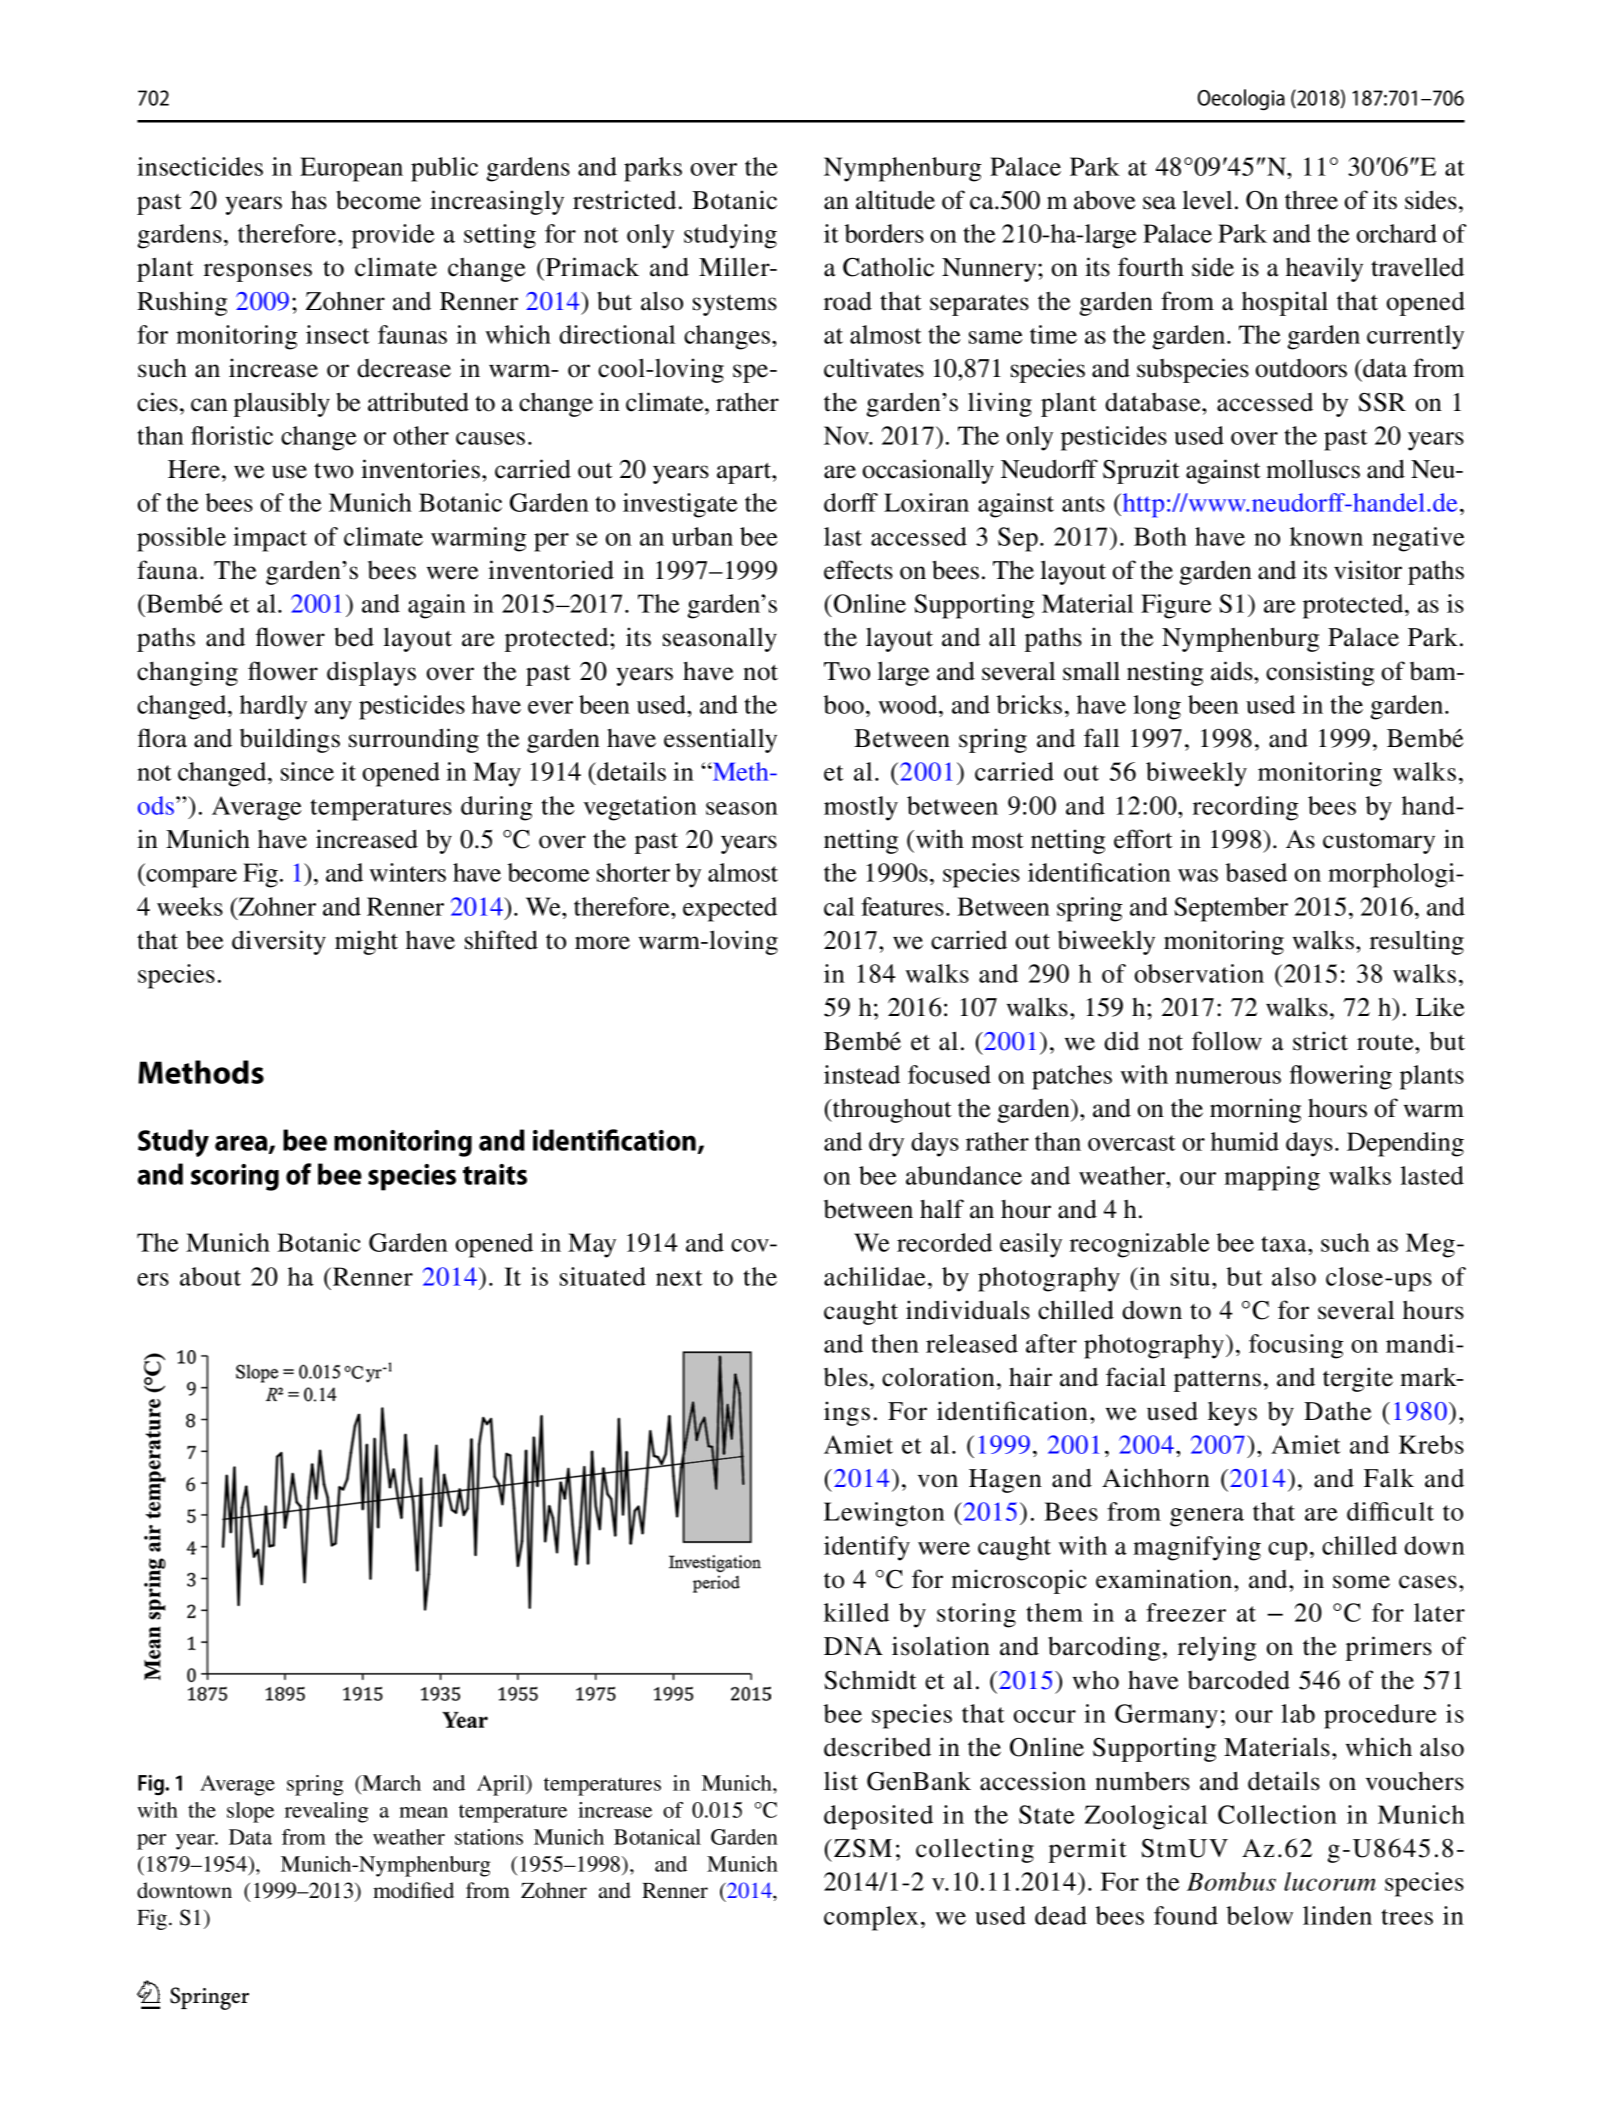 This document has width=1602, height=2128. I want to click on scoring, so click(235, 1177).
